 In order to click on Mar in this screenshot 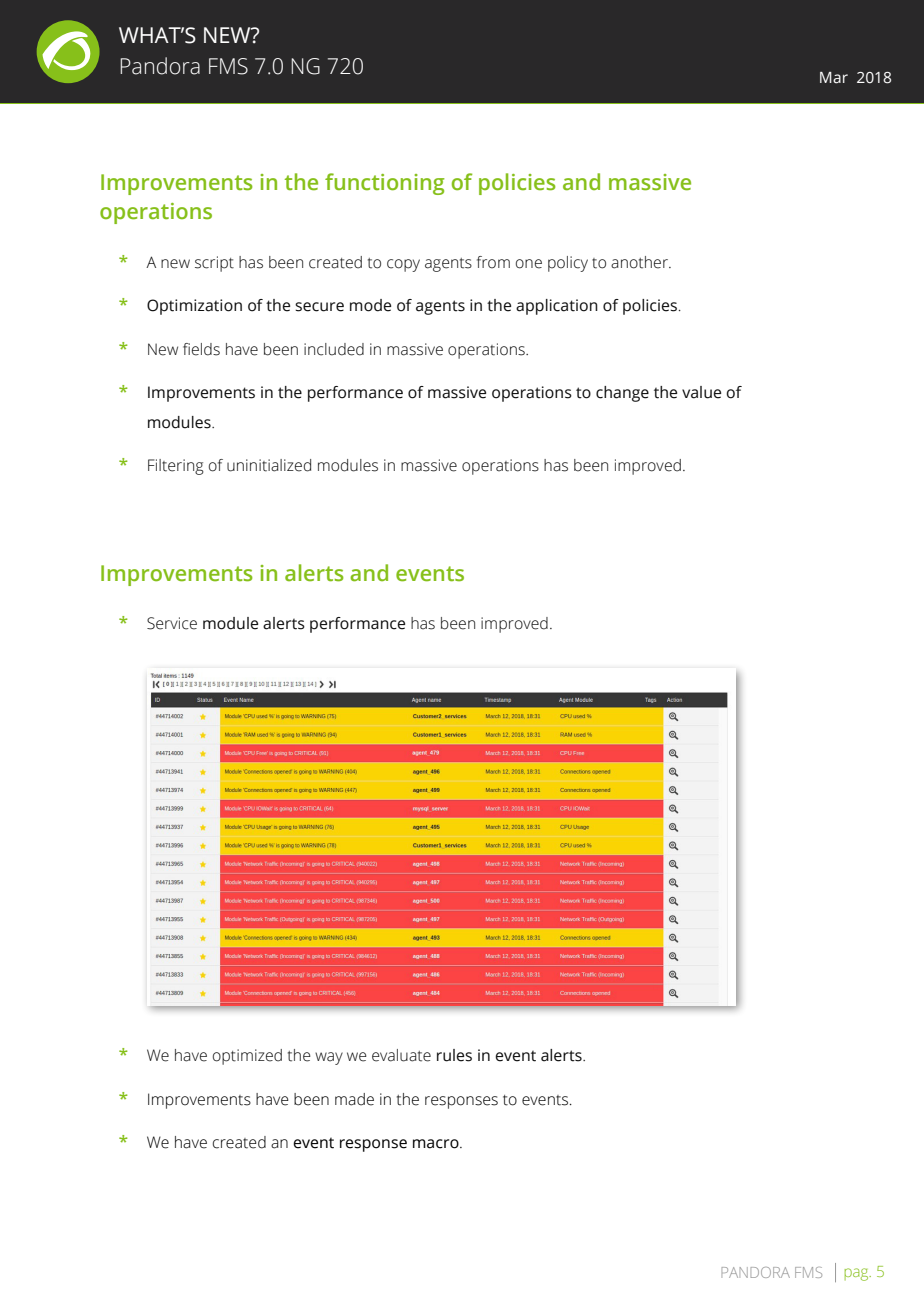, I will do `click(834, 78)`.
